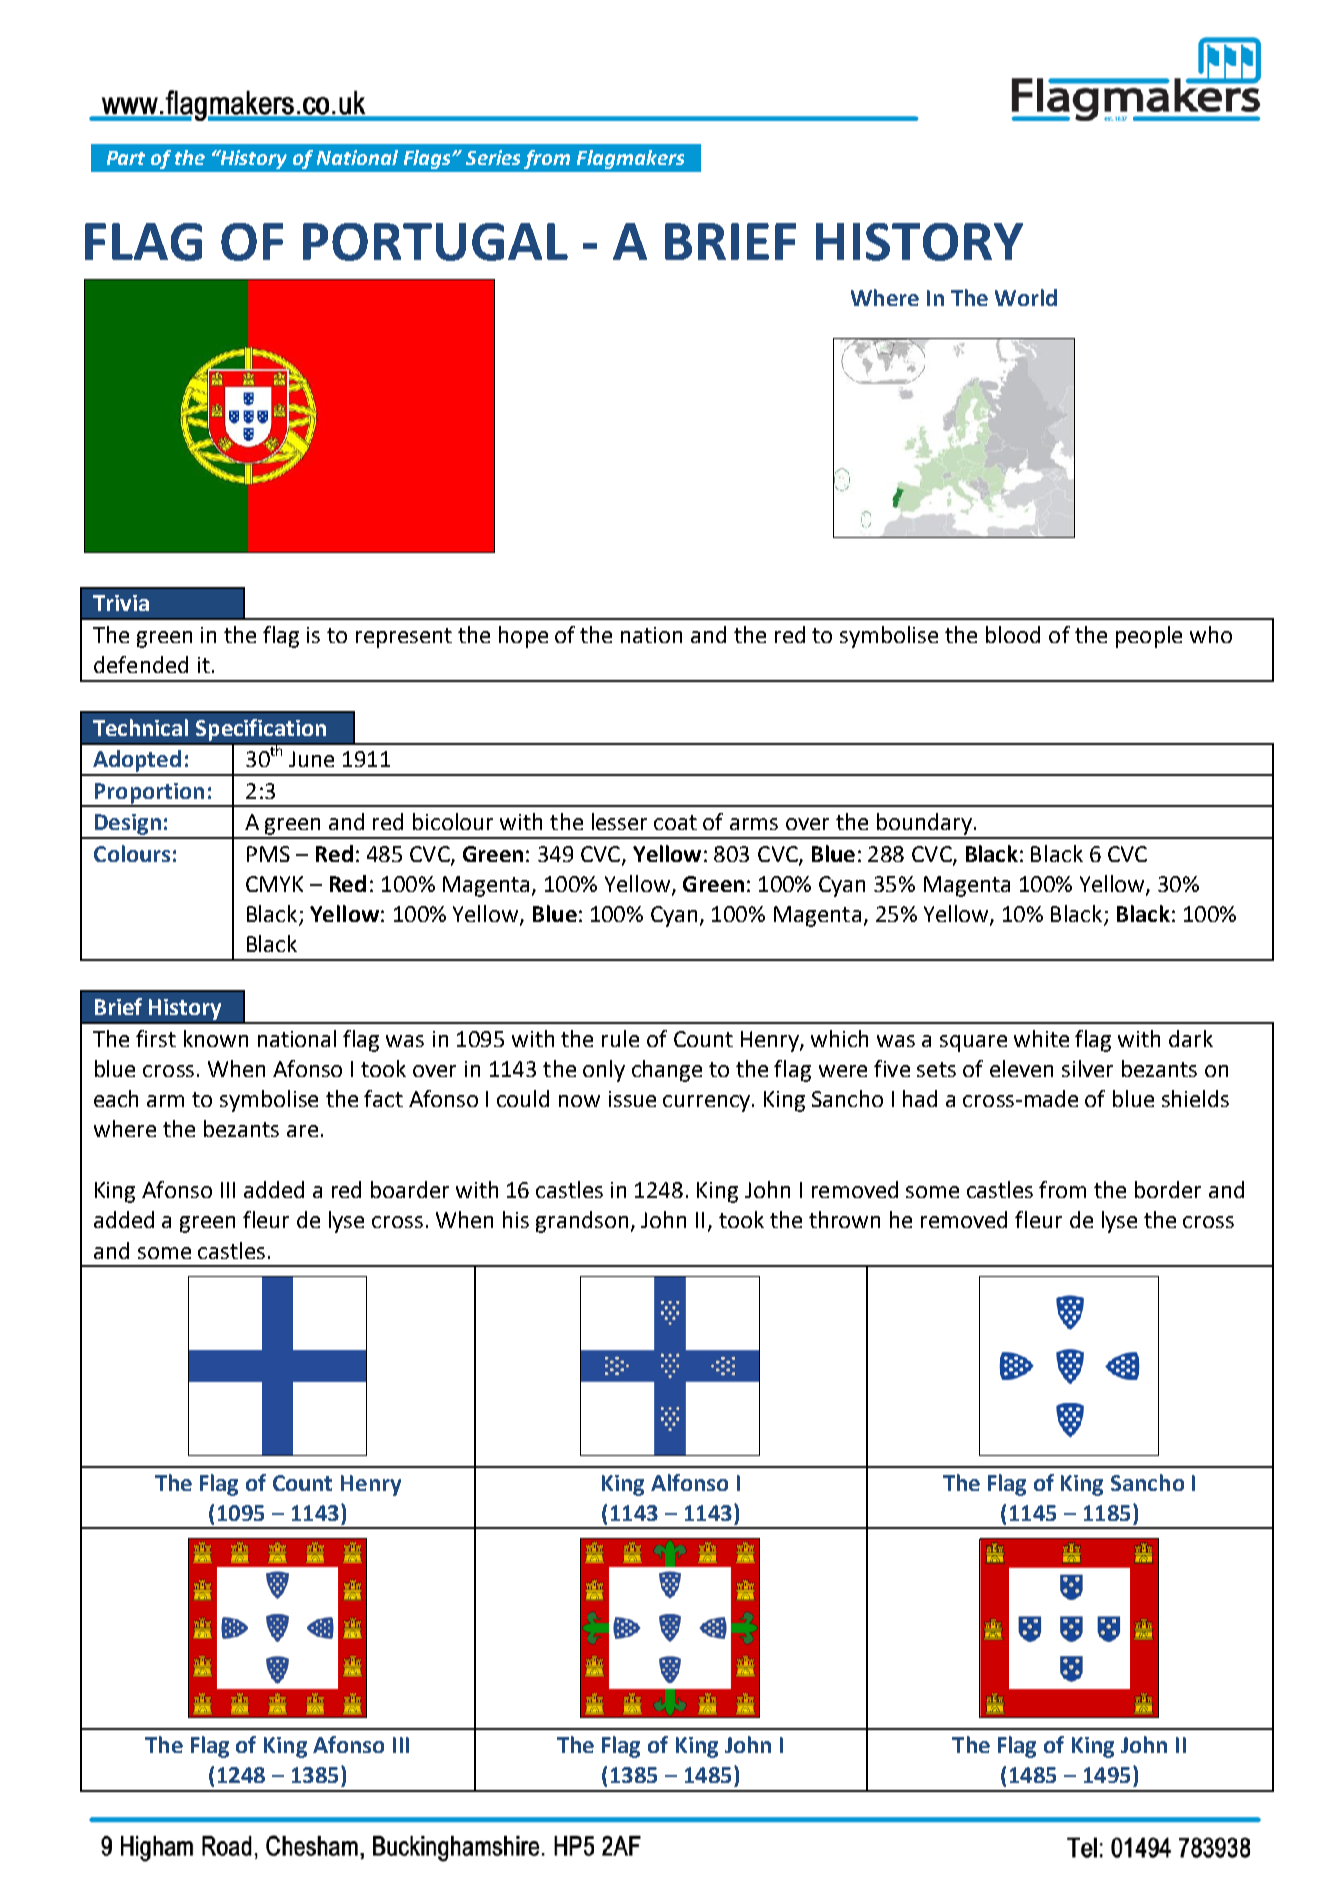  What do you see at coordinates (1168, 1189) in the document?
I see `border` at bounding box center [1168, 1189].
